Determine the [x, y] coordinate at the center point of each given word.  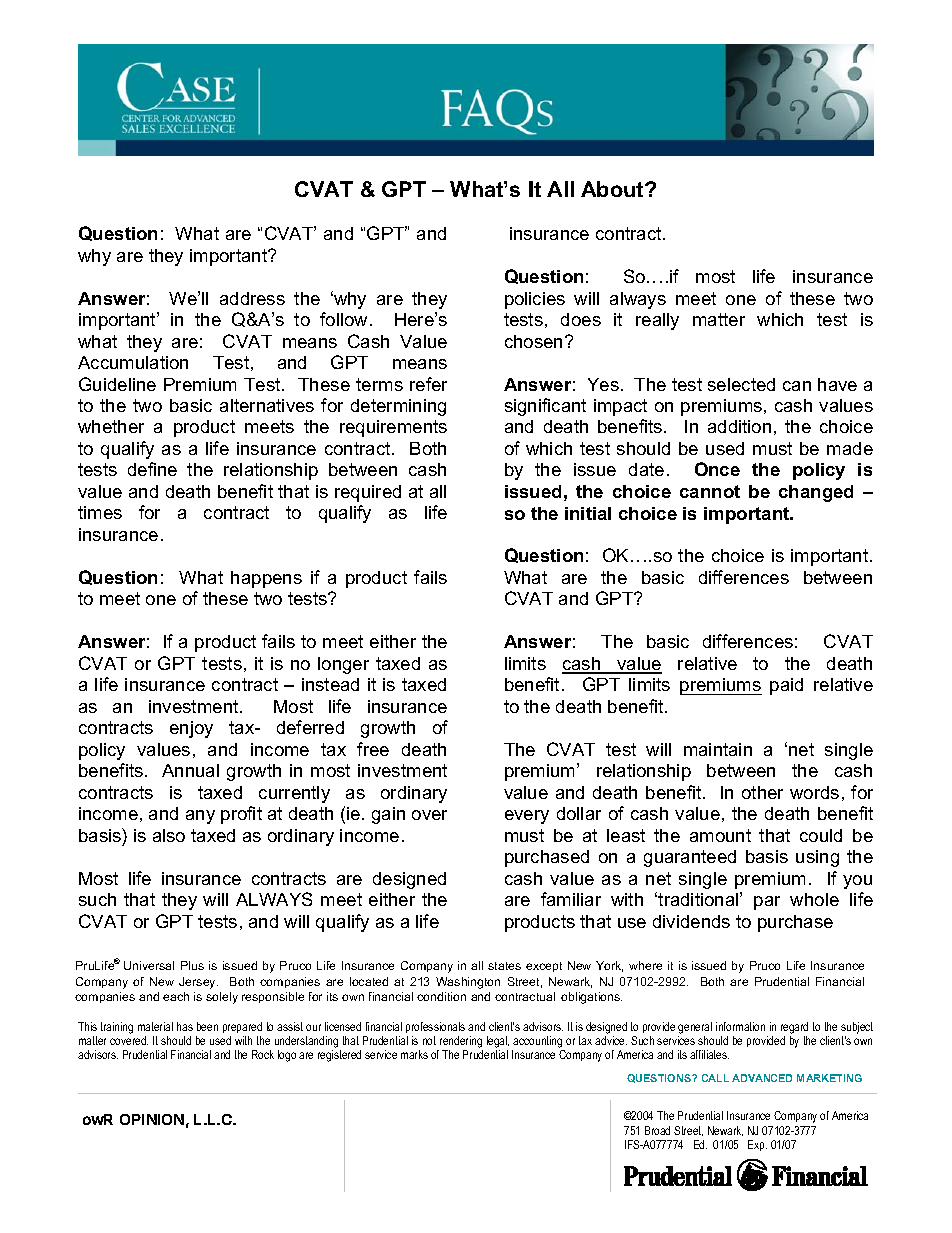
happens [266, 579]
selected [741, 384]
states [504, 966]
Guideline [117, 384]
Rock [263, 1054]
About [613, 189]
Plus [192, 965]
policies [535, 300]
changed [816, 493]
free [373, 749]
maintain [718, 749]
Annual [190, 770]
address [252, 298]
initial [588, 513]
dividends [691, 921]
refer [428, 384]
